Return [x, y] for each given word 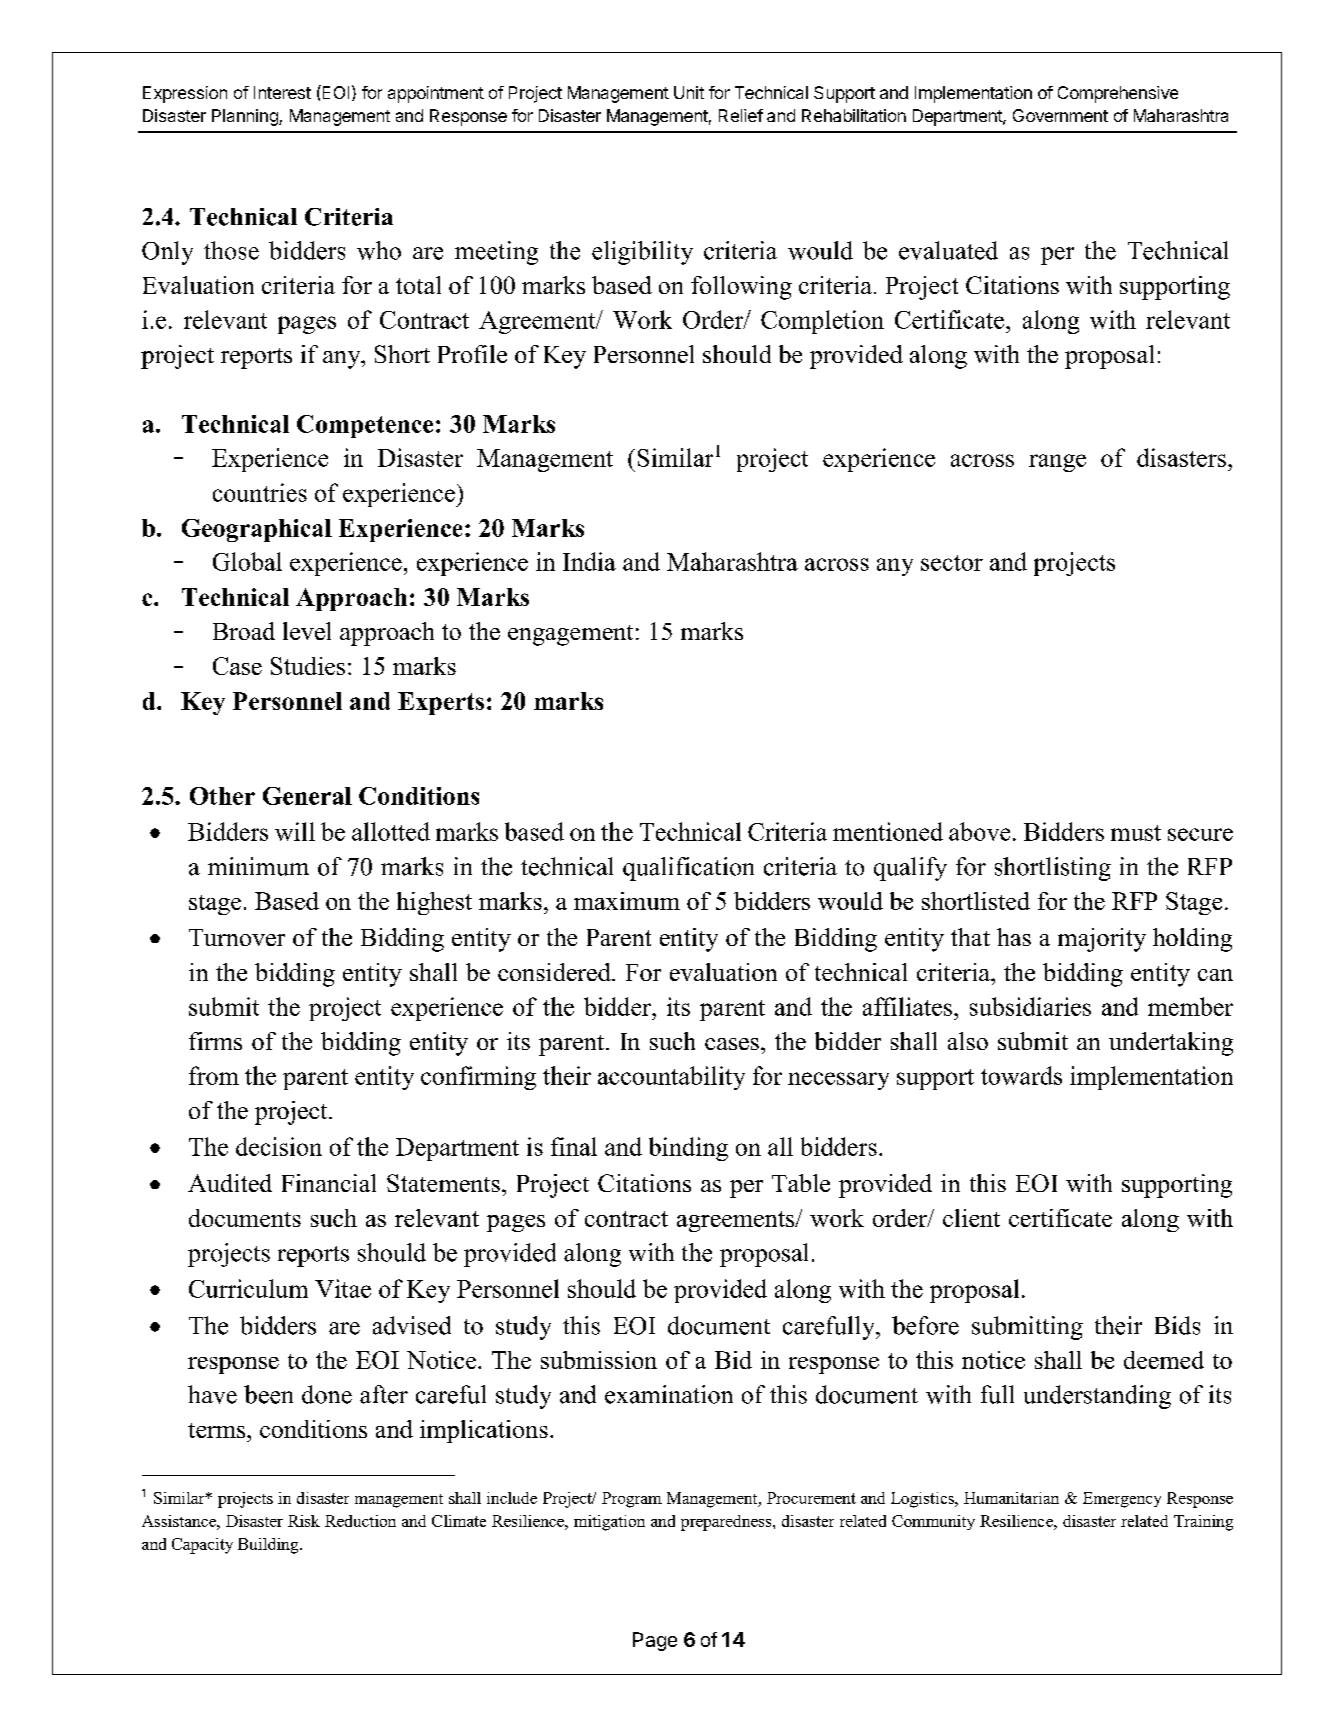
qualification [688, 869]
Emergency [1122, 1500]
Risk [304, 1521]
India [589, 561]
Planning [246, 117]
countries [260, 492]
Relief [741, 115]
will [295, 831]
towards [1021, 1075]
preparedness [727, 1523]
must [1136, 833]
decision [279, 1146]
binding [688, 1149]
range [1057, 463]
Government [1060, 115]
